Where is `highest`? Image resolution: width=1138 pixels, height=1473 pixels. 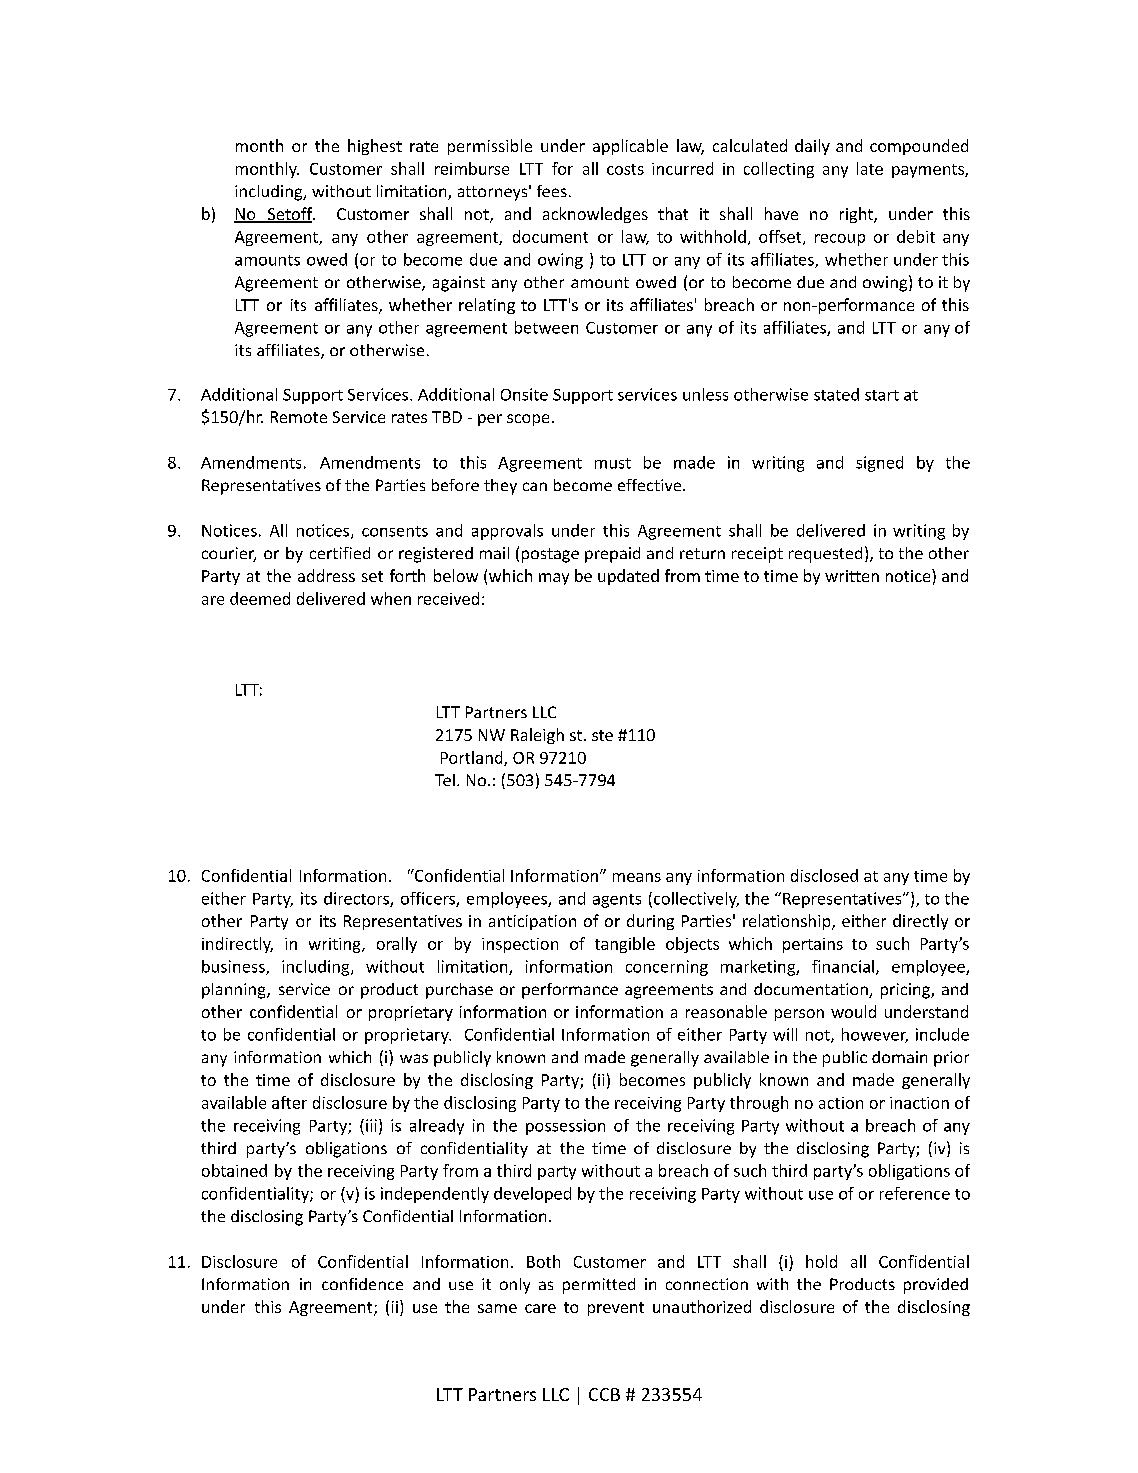 highest is located at coordinates (375, 147).
